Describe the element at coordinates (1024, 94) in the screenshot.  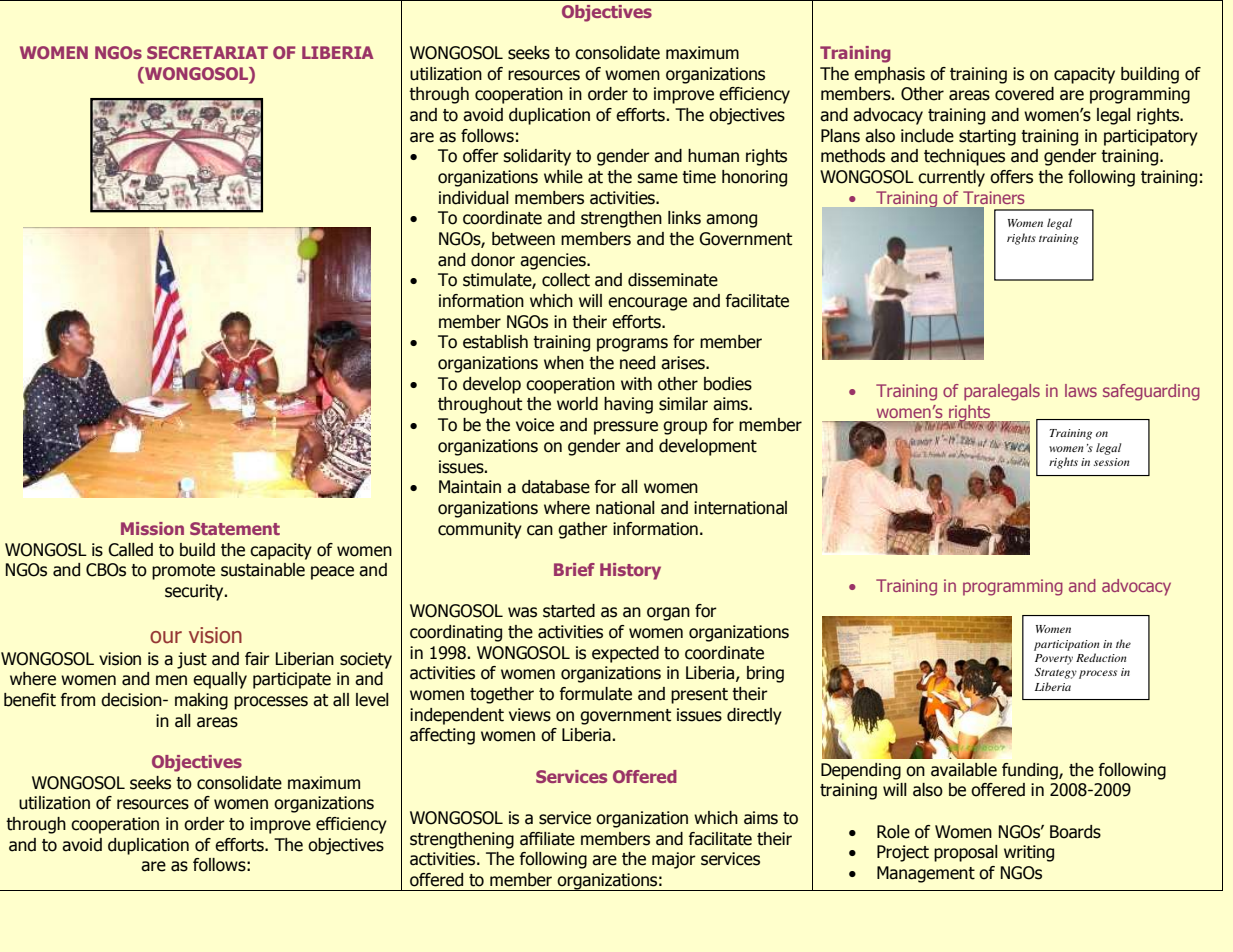
I see `covered` at that location.
